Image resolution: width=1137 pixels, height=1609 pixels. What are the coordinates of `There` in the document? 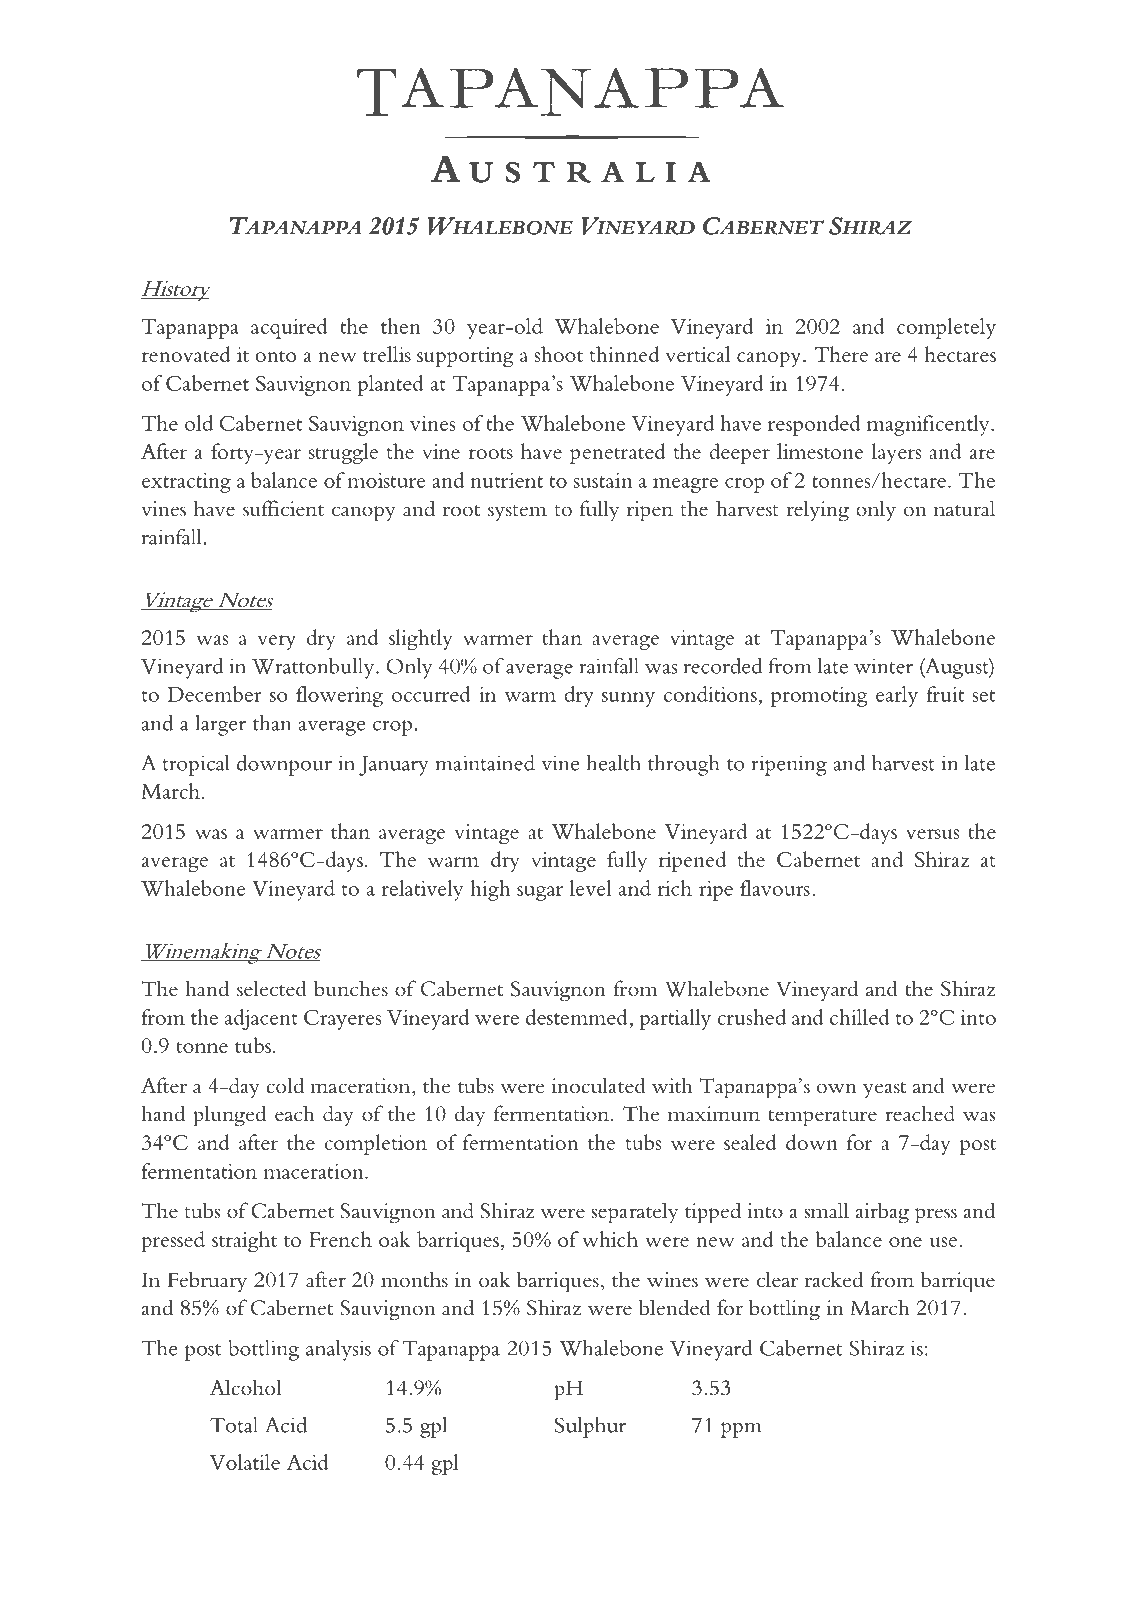 It's located at (841, 354).
